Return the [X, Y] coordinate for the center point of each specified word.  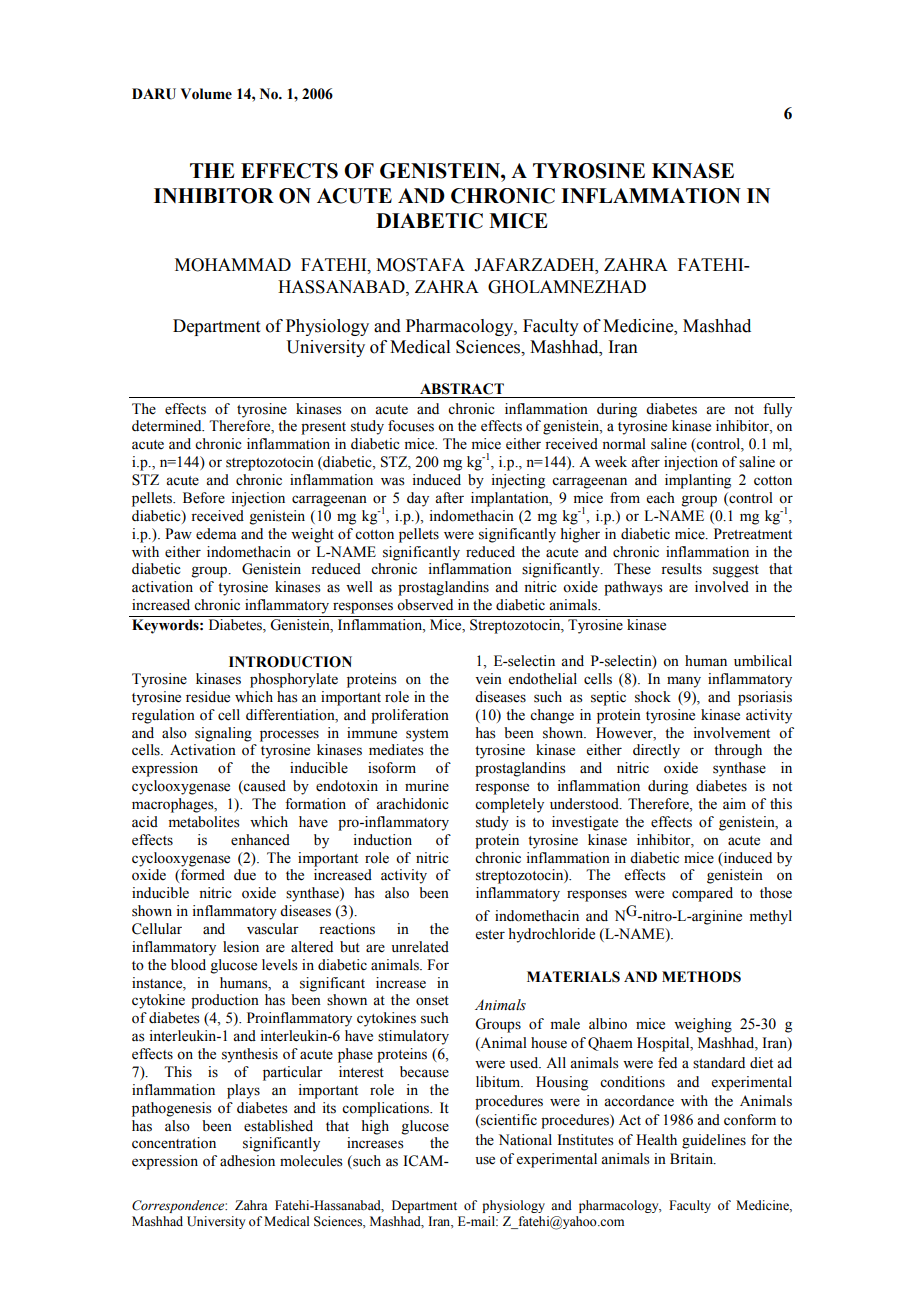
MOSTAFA [420, 265]
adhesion [247, 1161]
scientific [508, 1121]
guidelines [714, 1141]
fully [777, 410]
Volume [206, 94]
